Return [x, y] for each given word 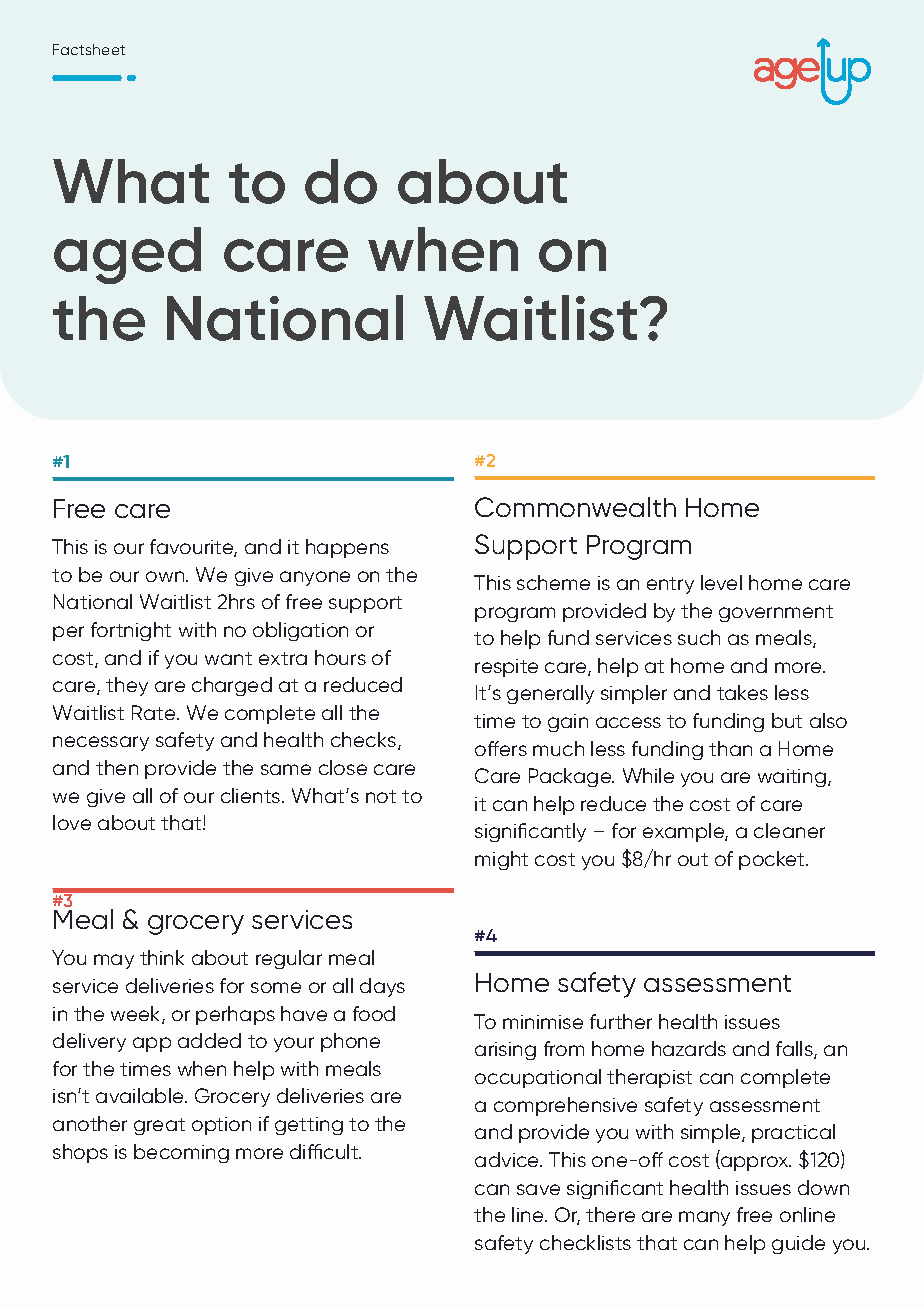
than [730, 748]
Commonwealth [575, 507]
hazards [689, 1048]
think [162, 957]
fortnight [131, 631]
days [382, 987]
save [538, 1189]
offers [501, 748]
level [721, 582]
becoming [181, 1153]
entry [670, 585]
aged [127, 255]
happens [347, 548]
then [117, 767]
